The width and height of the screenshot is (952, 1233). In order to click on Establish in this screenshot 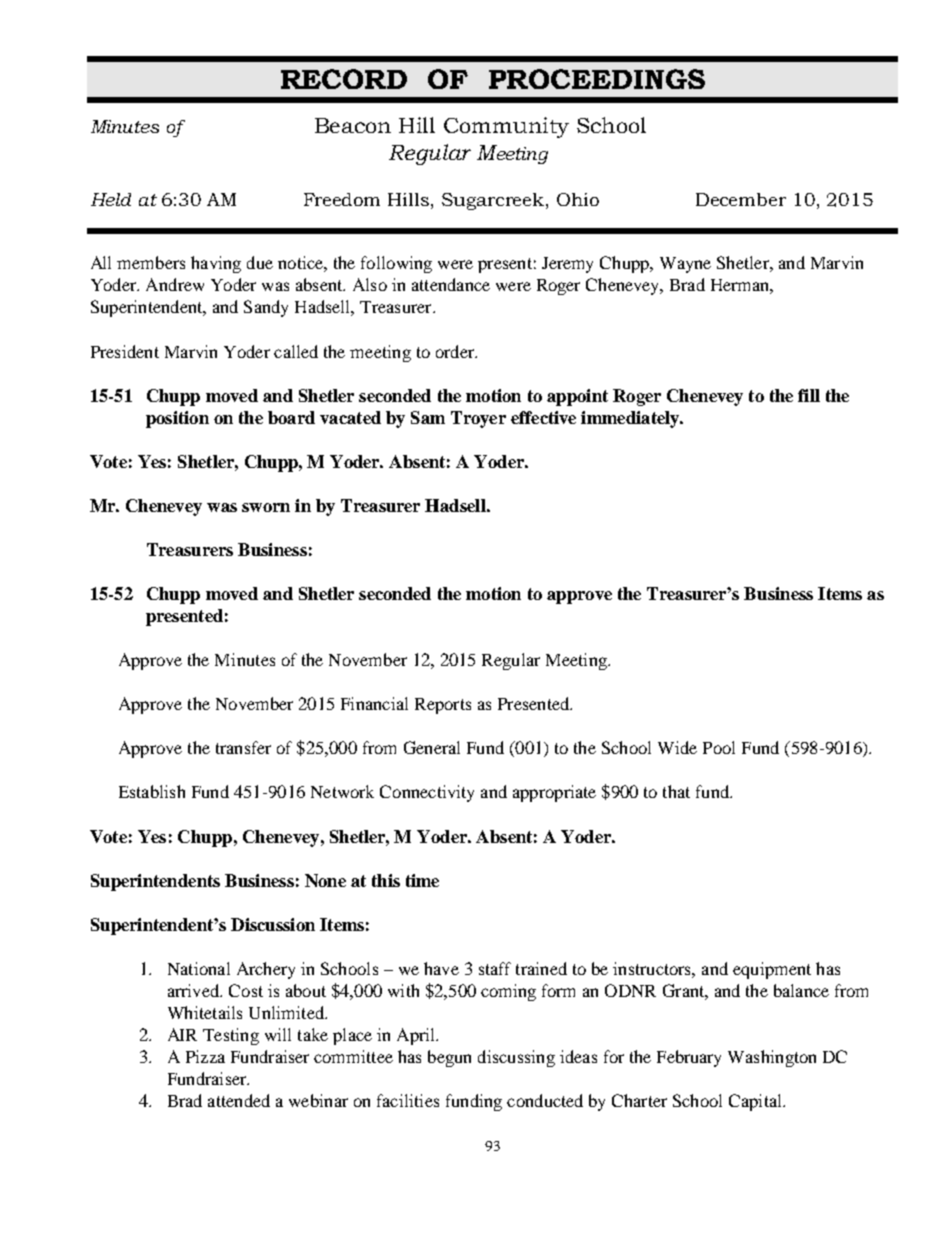, I will do `click(152, 791)`.
